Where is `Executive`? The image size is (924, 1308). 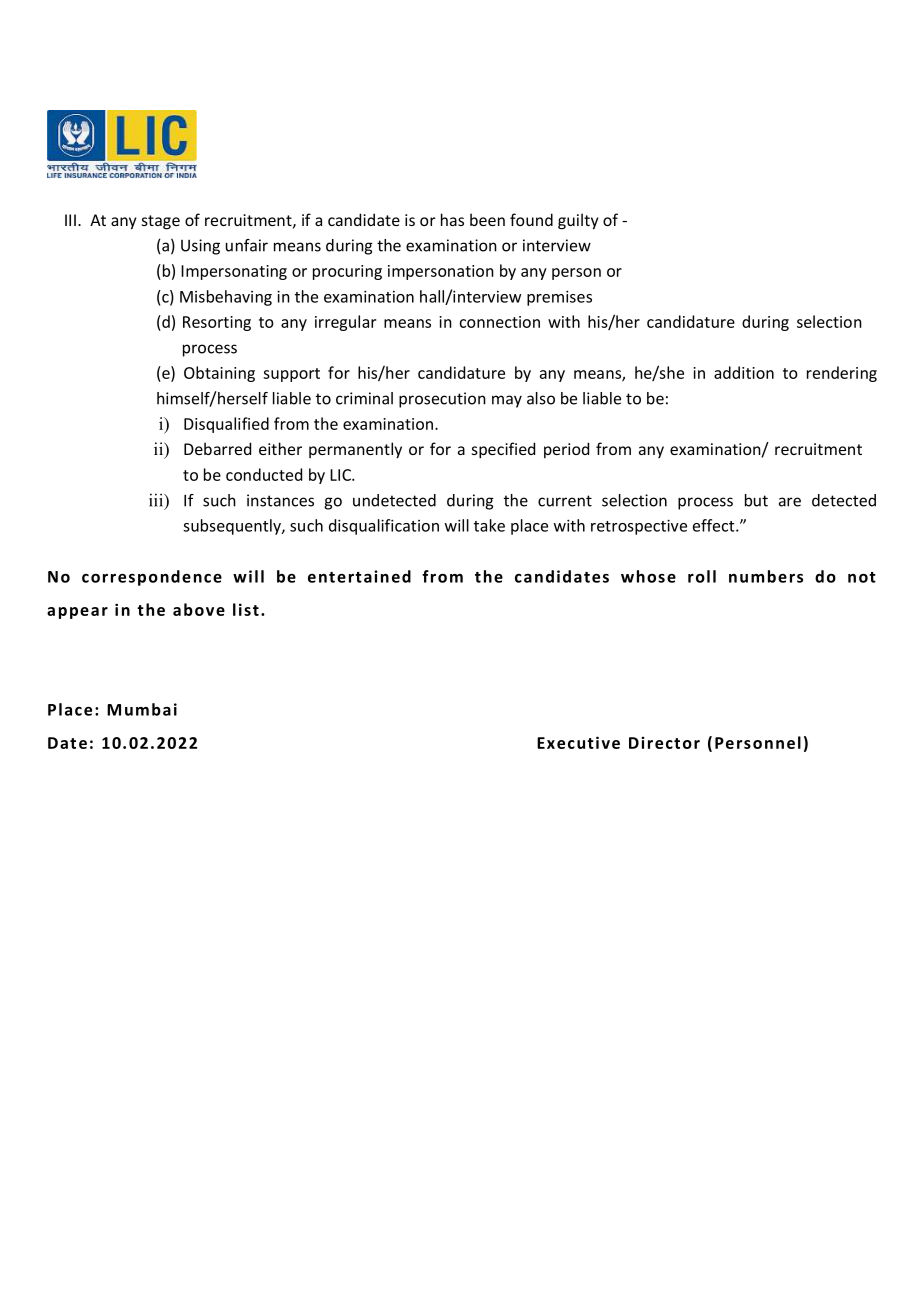 Executive is located at coordinates (578, 742).
